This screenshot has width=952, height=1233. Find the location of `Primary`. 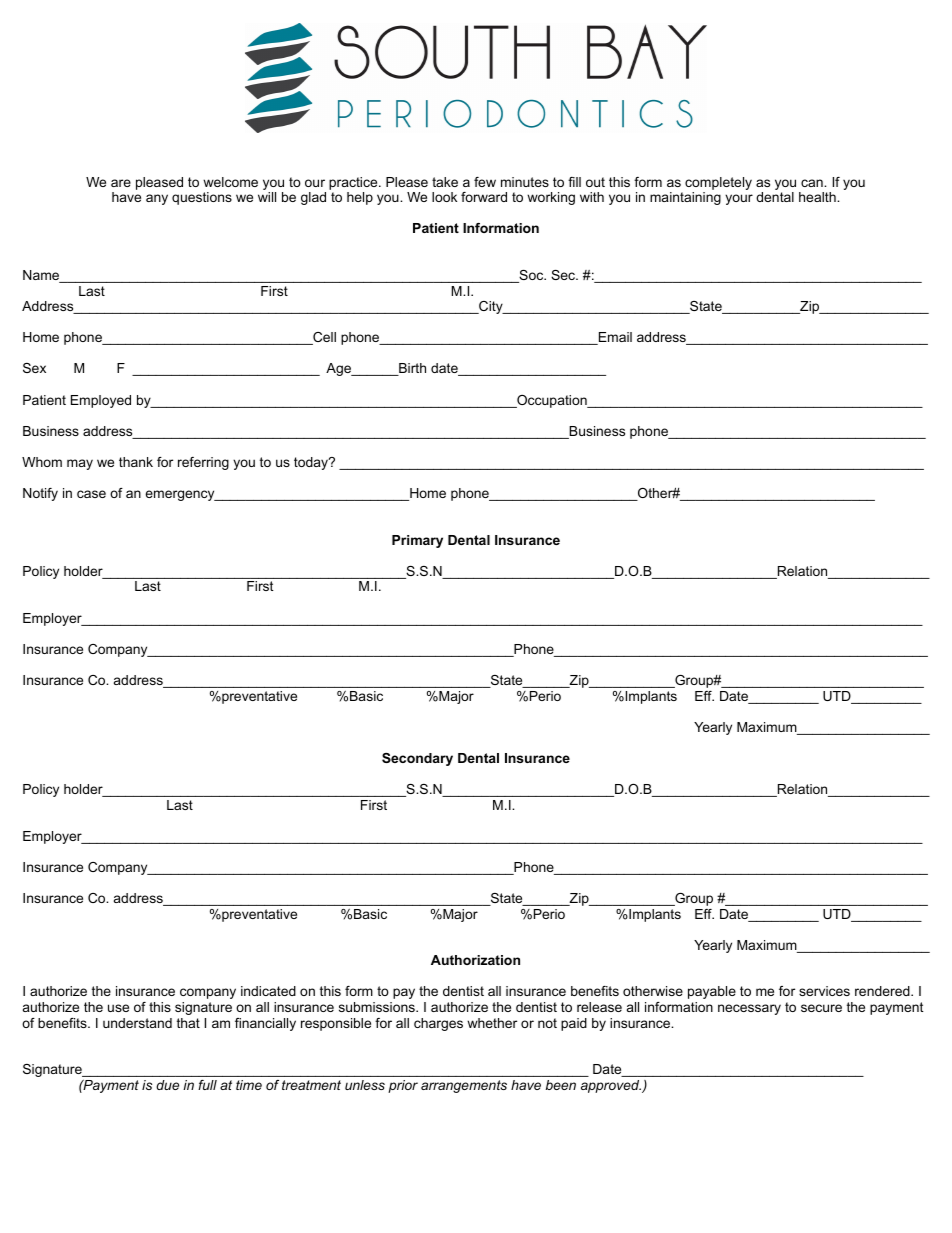

Primary is located at coordinates (417, 541).
